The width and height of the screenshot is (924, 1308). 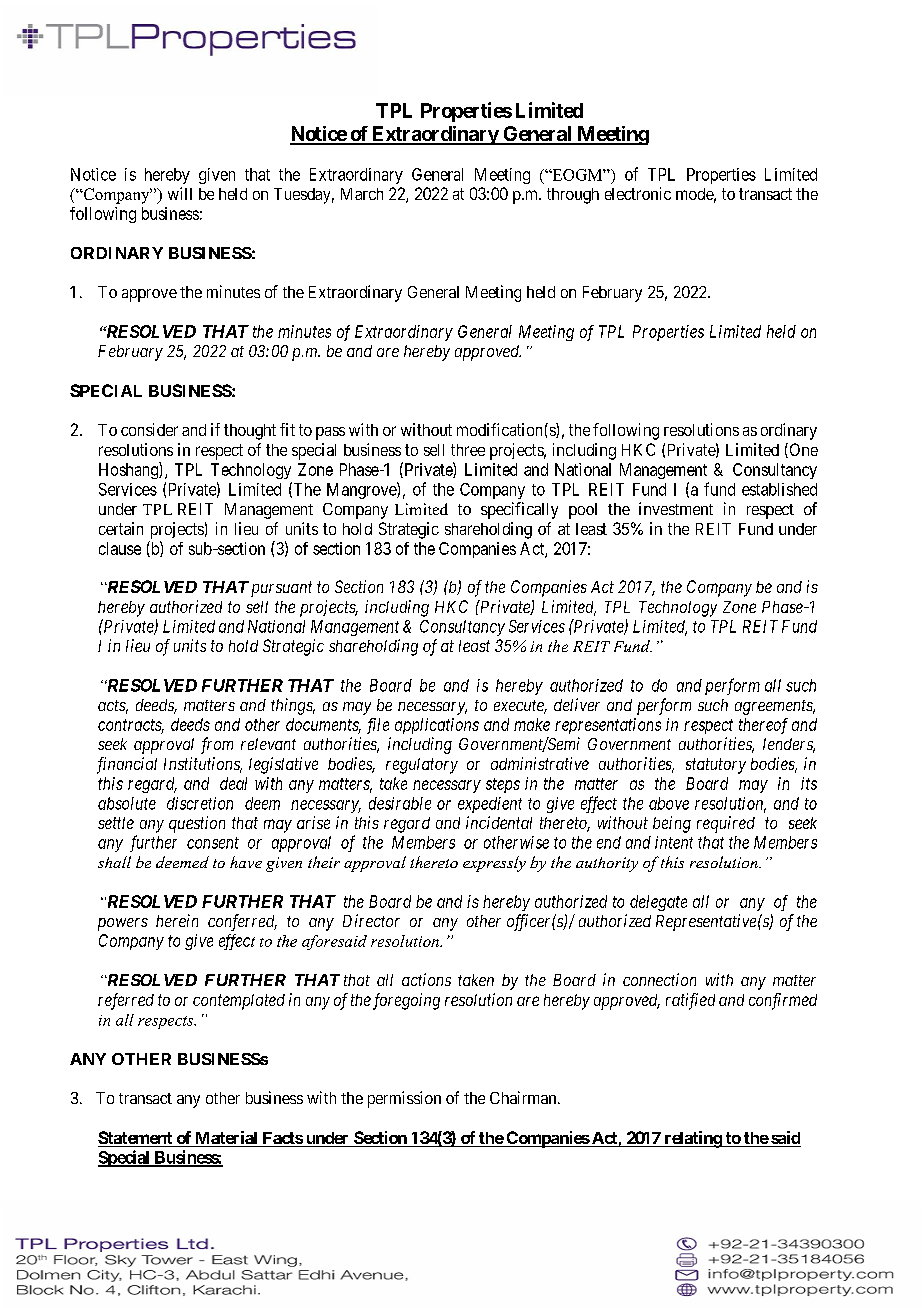 What do you see at coordinates (638, 193) in the screenshot?
I see `electronic` at bounding box center [638, 193].
